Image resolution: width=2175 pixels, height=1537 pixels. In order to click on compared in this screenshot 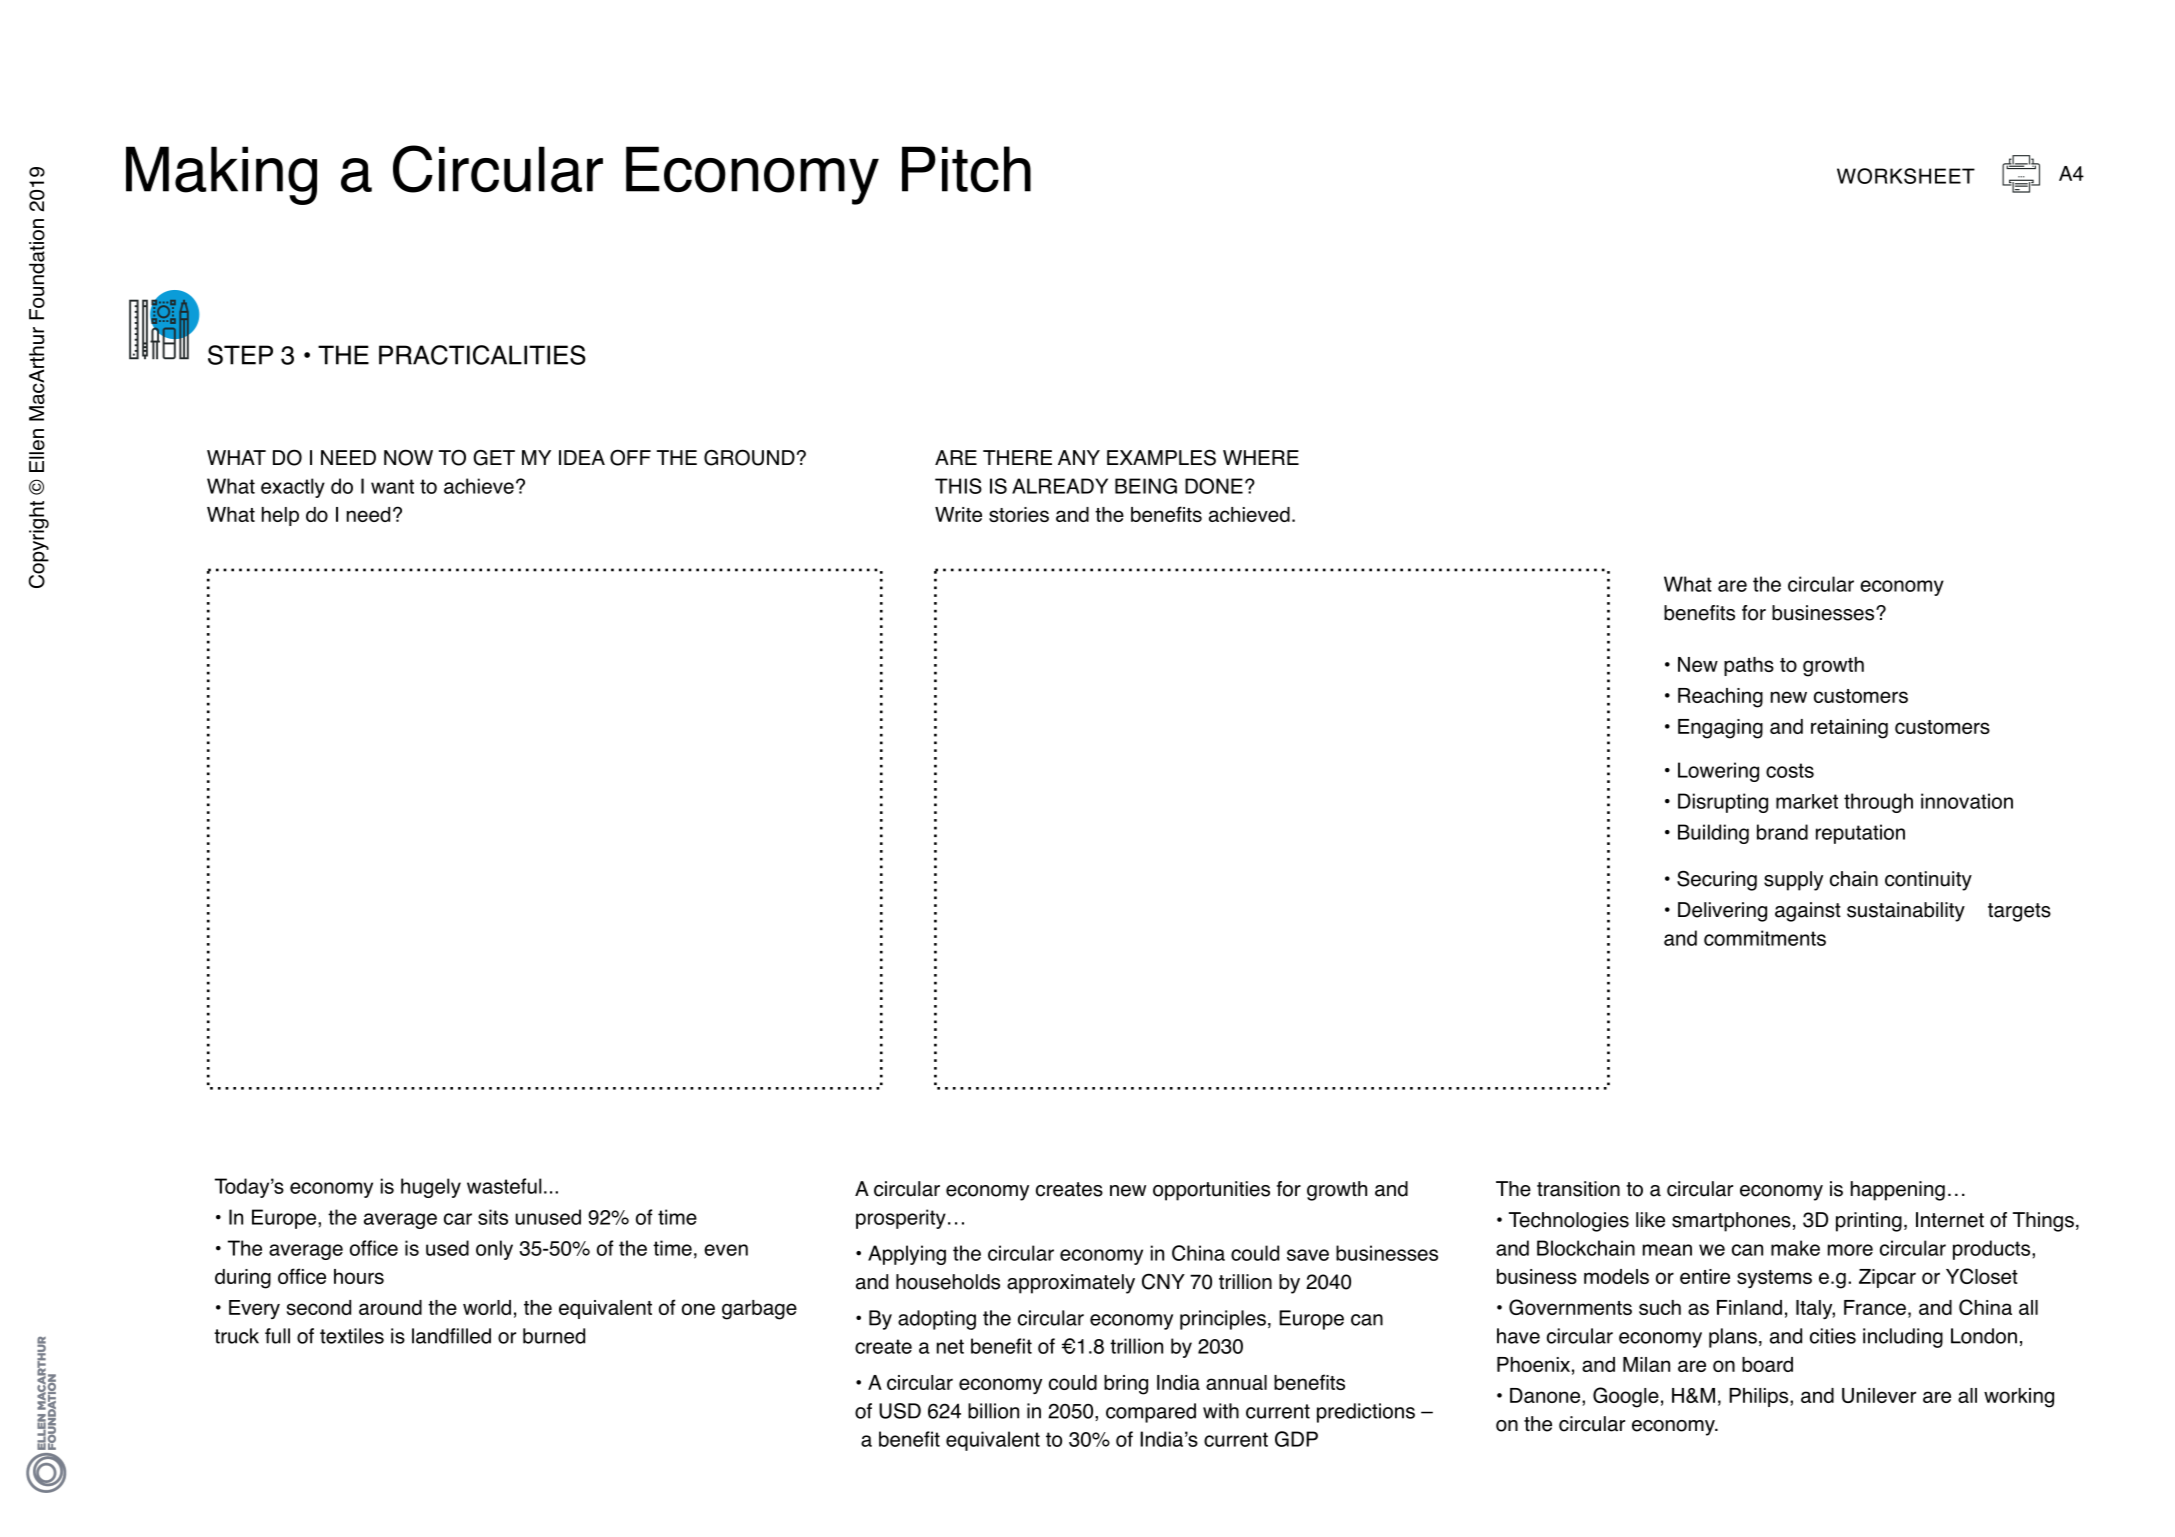, I will do `click(1151, 1413)`.
